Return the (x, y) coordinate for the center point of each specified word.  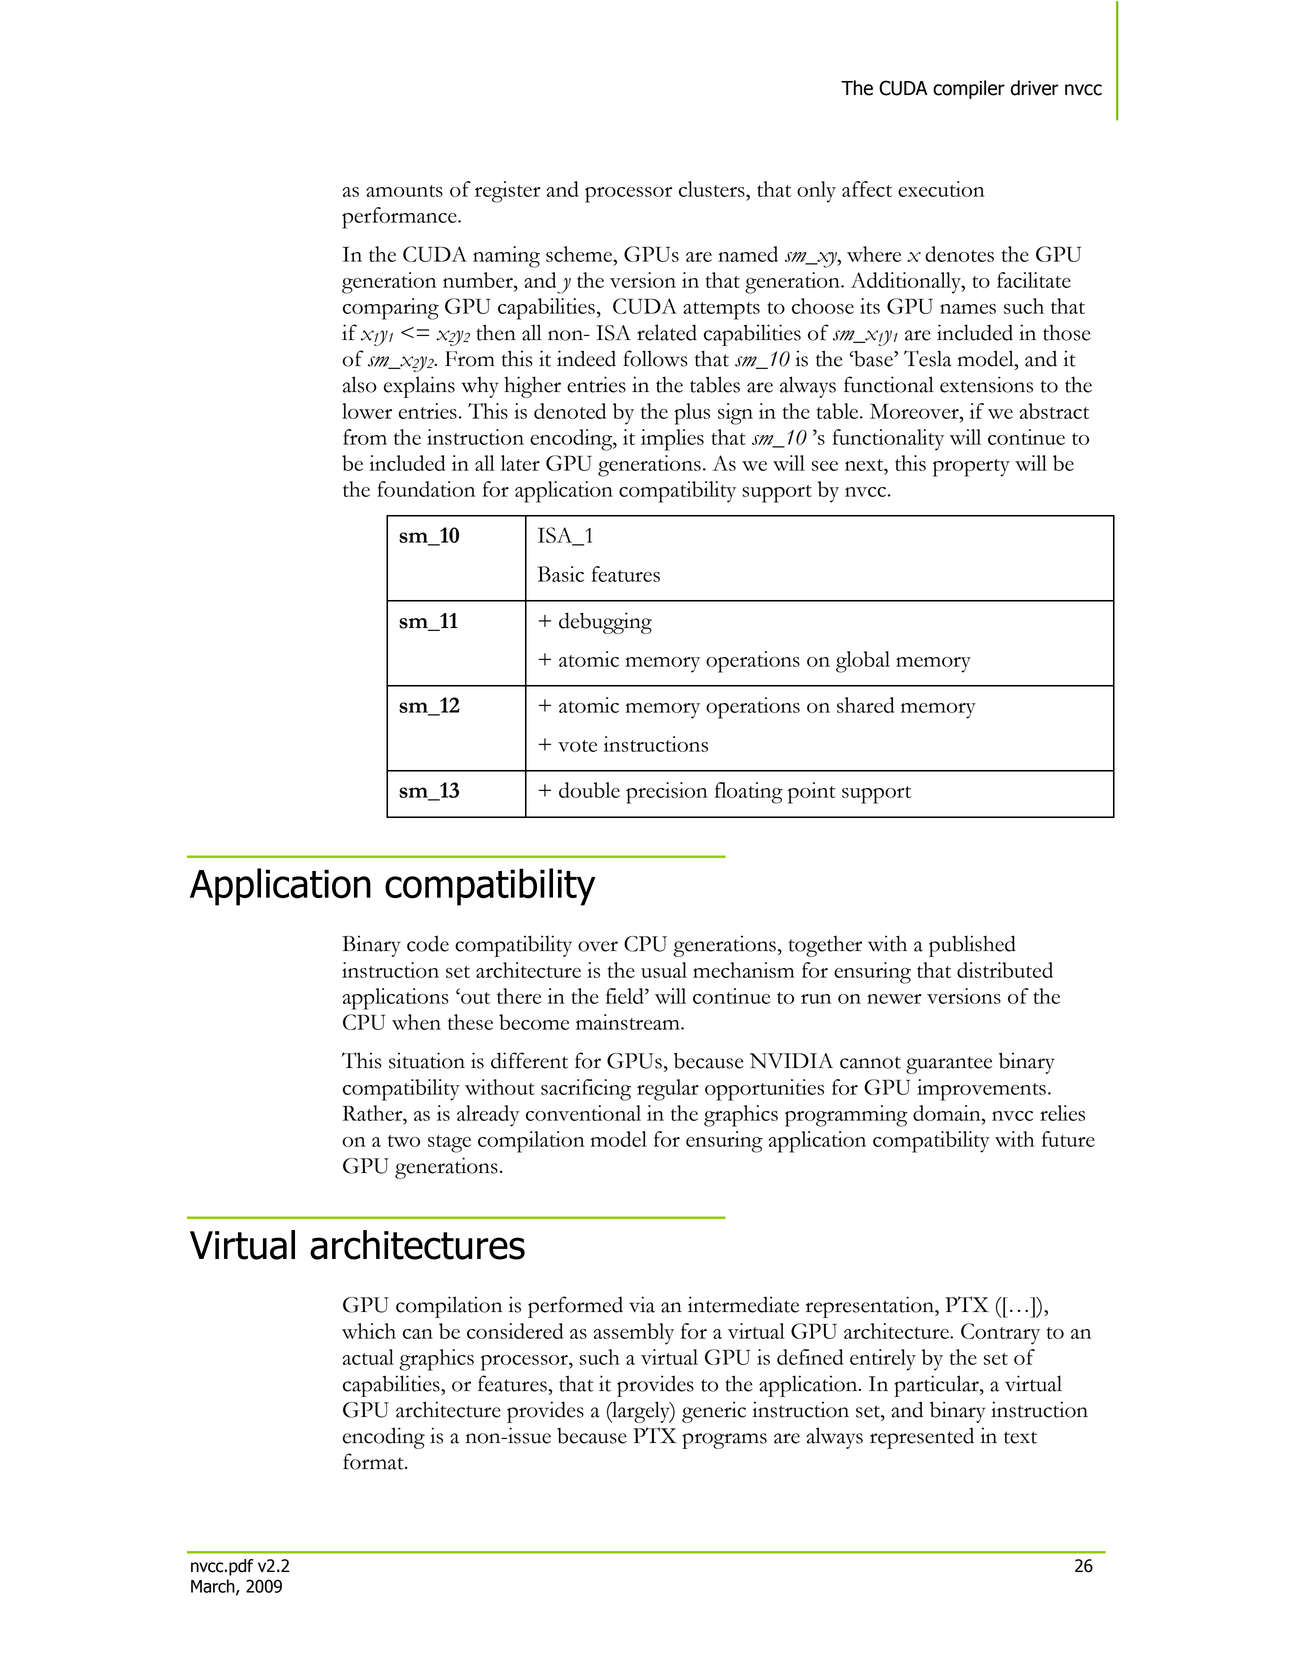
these (470, 1022)
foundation (426, 489)
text (1020, 1437)
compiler (969, 89)
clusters (713, 189)
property (971, 468)
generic (714, 1412)
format (374, 1461)
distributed (1005, 970)
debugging (605, 623)
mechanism (743, 970)
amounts (404, 191)
